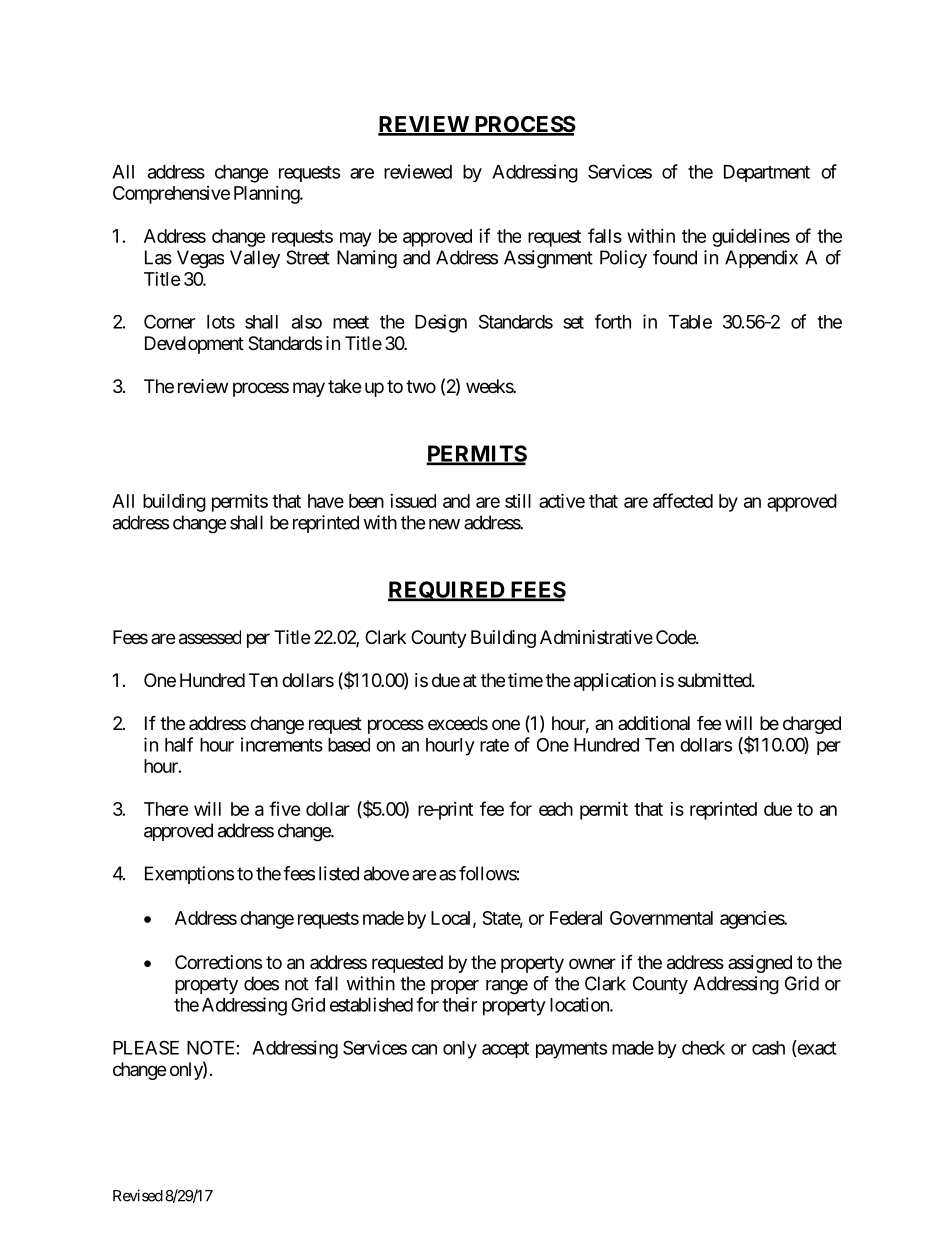 This page has height=1233, width=952. Describe the element at coordinates (715, 680) in the page. I see `submitted` at that location.
